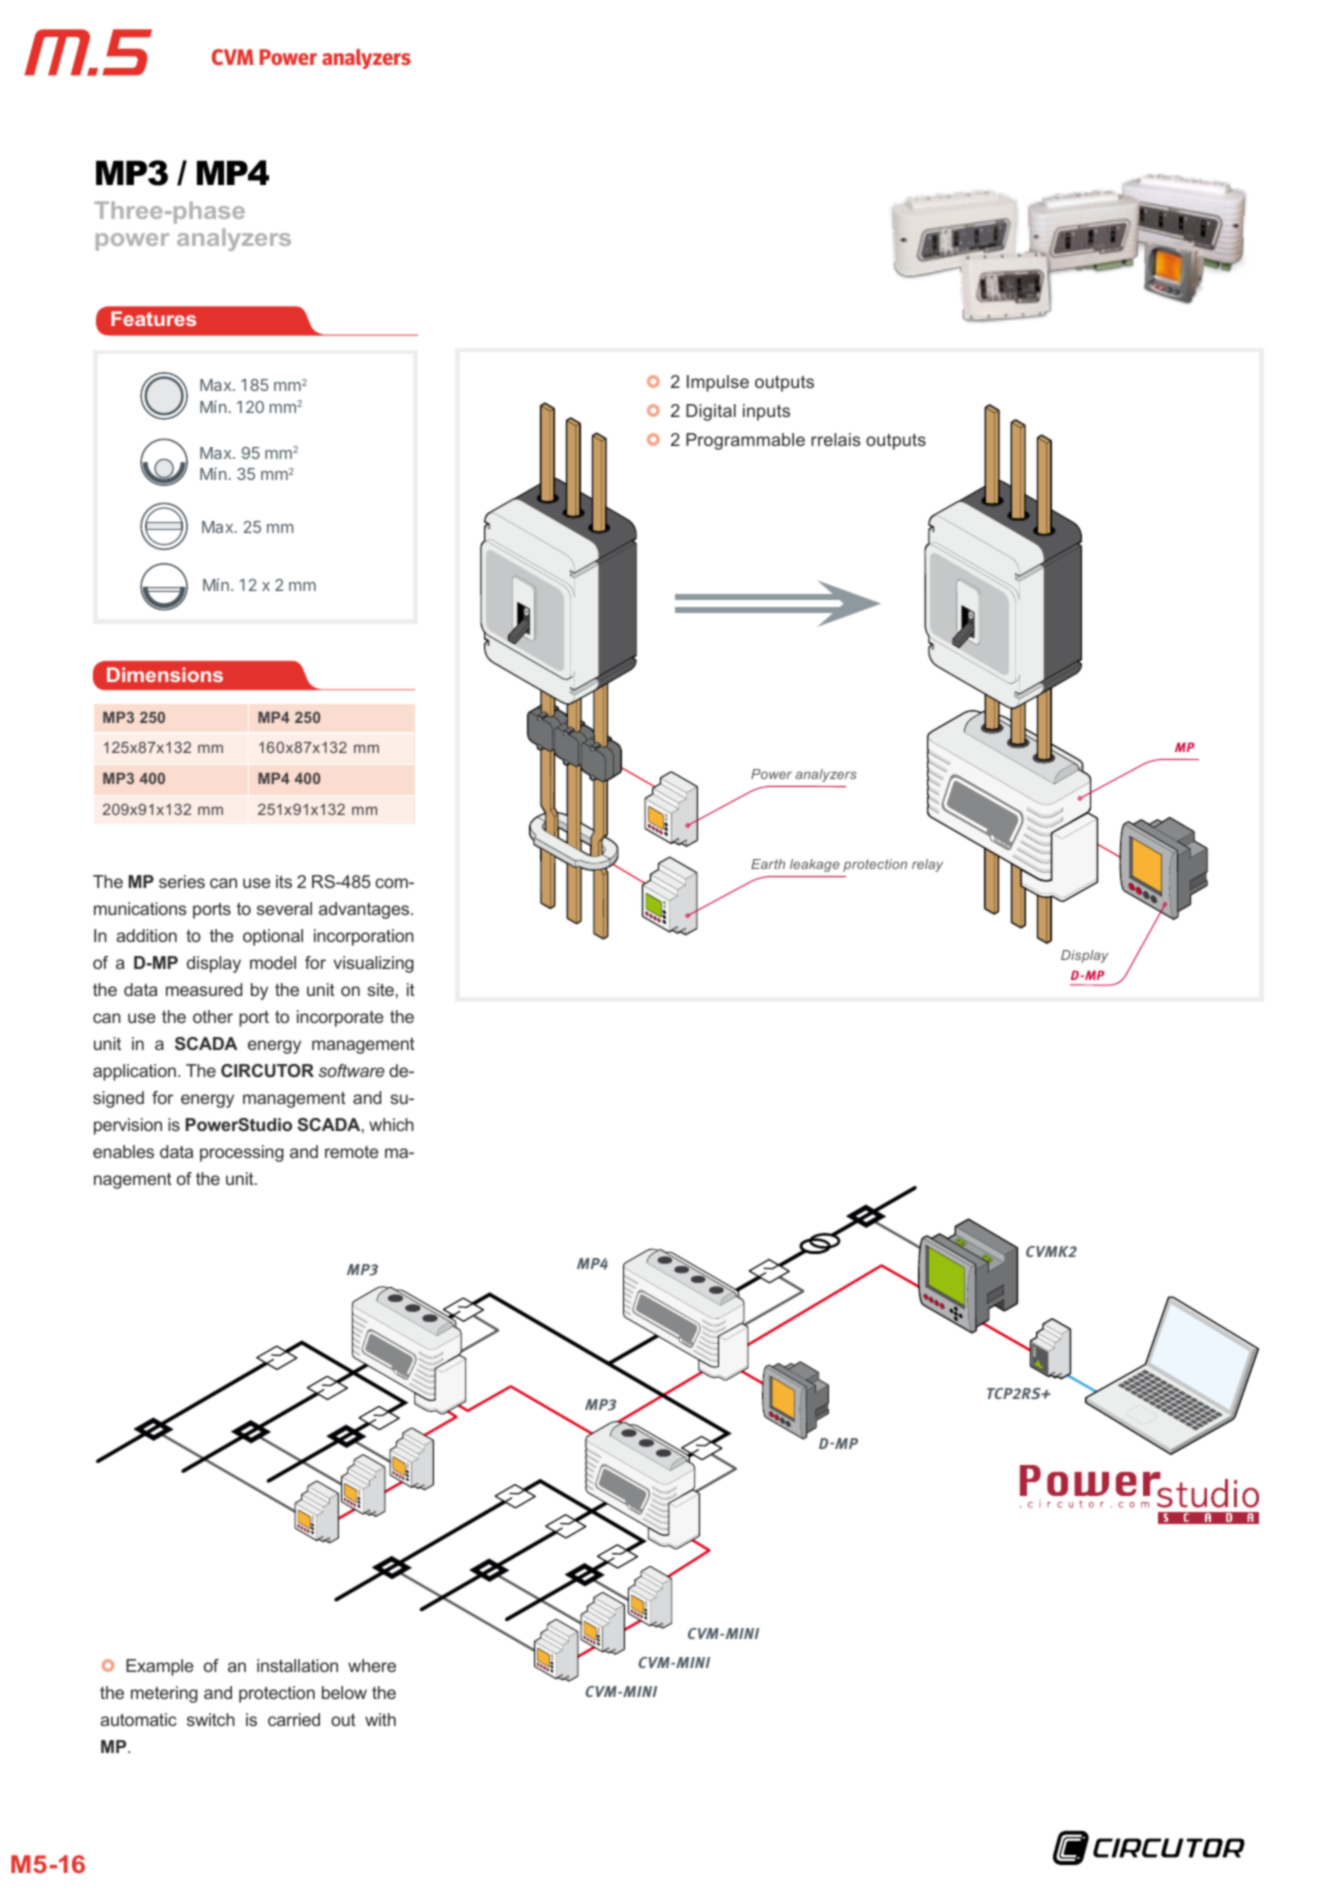 This screenshot has width=1340, height=1895. I want to click on advantages, so click(365, 910).
